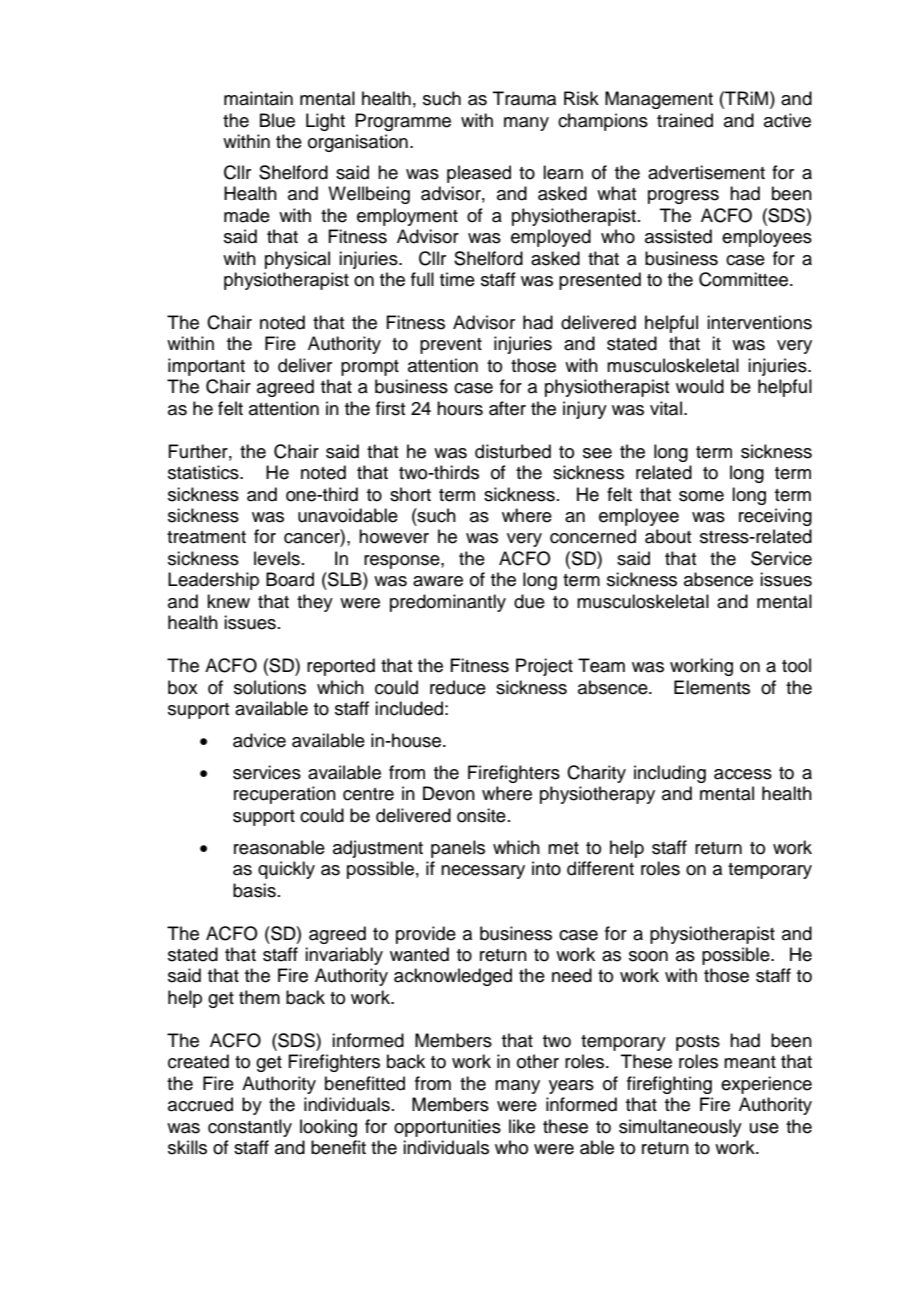 This image has width=924, height=1308. What do you see at coordinates (680, 1128) in the image?
I see `simultaneously` at bounding box center [680, 1128].
